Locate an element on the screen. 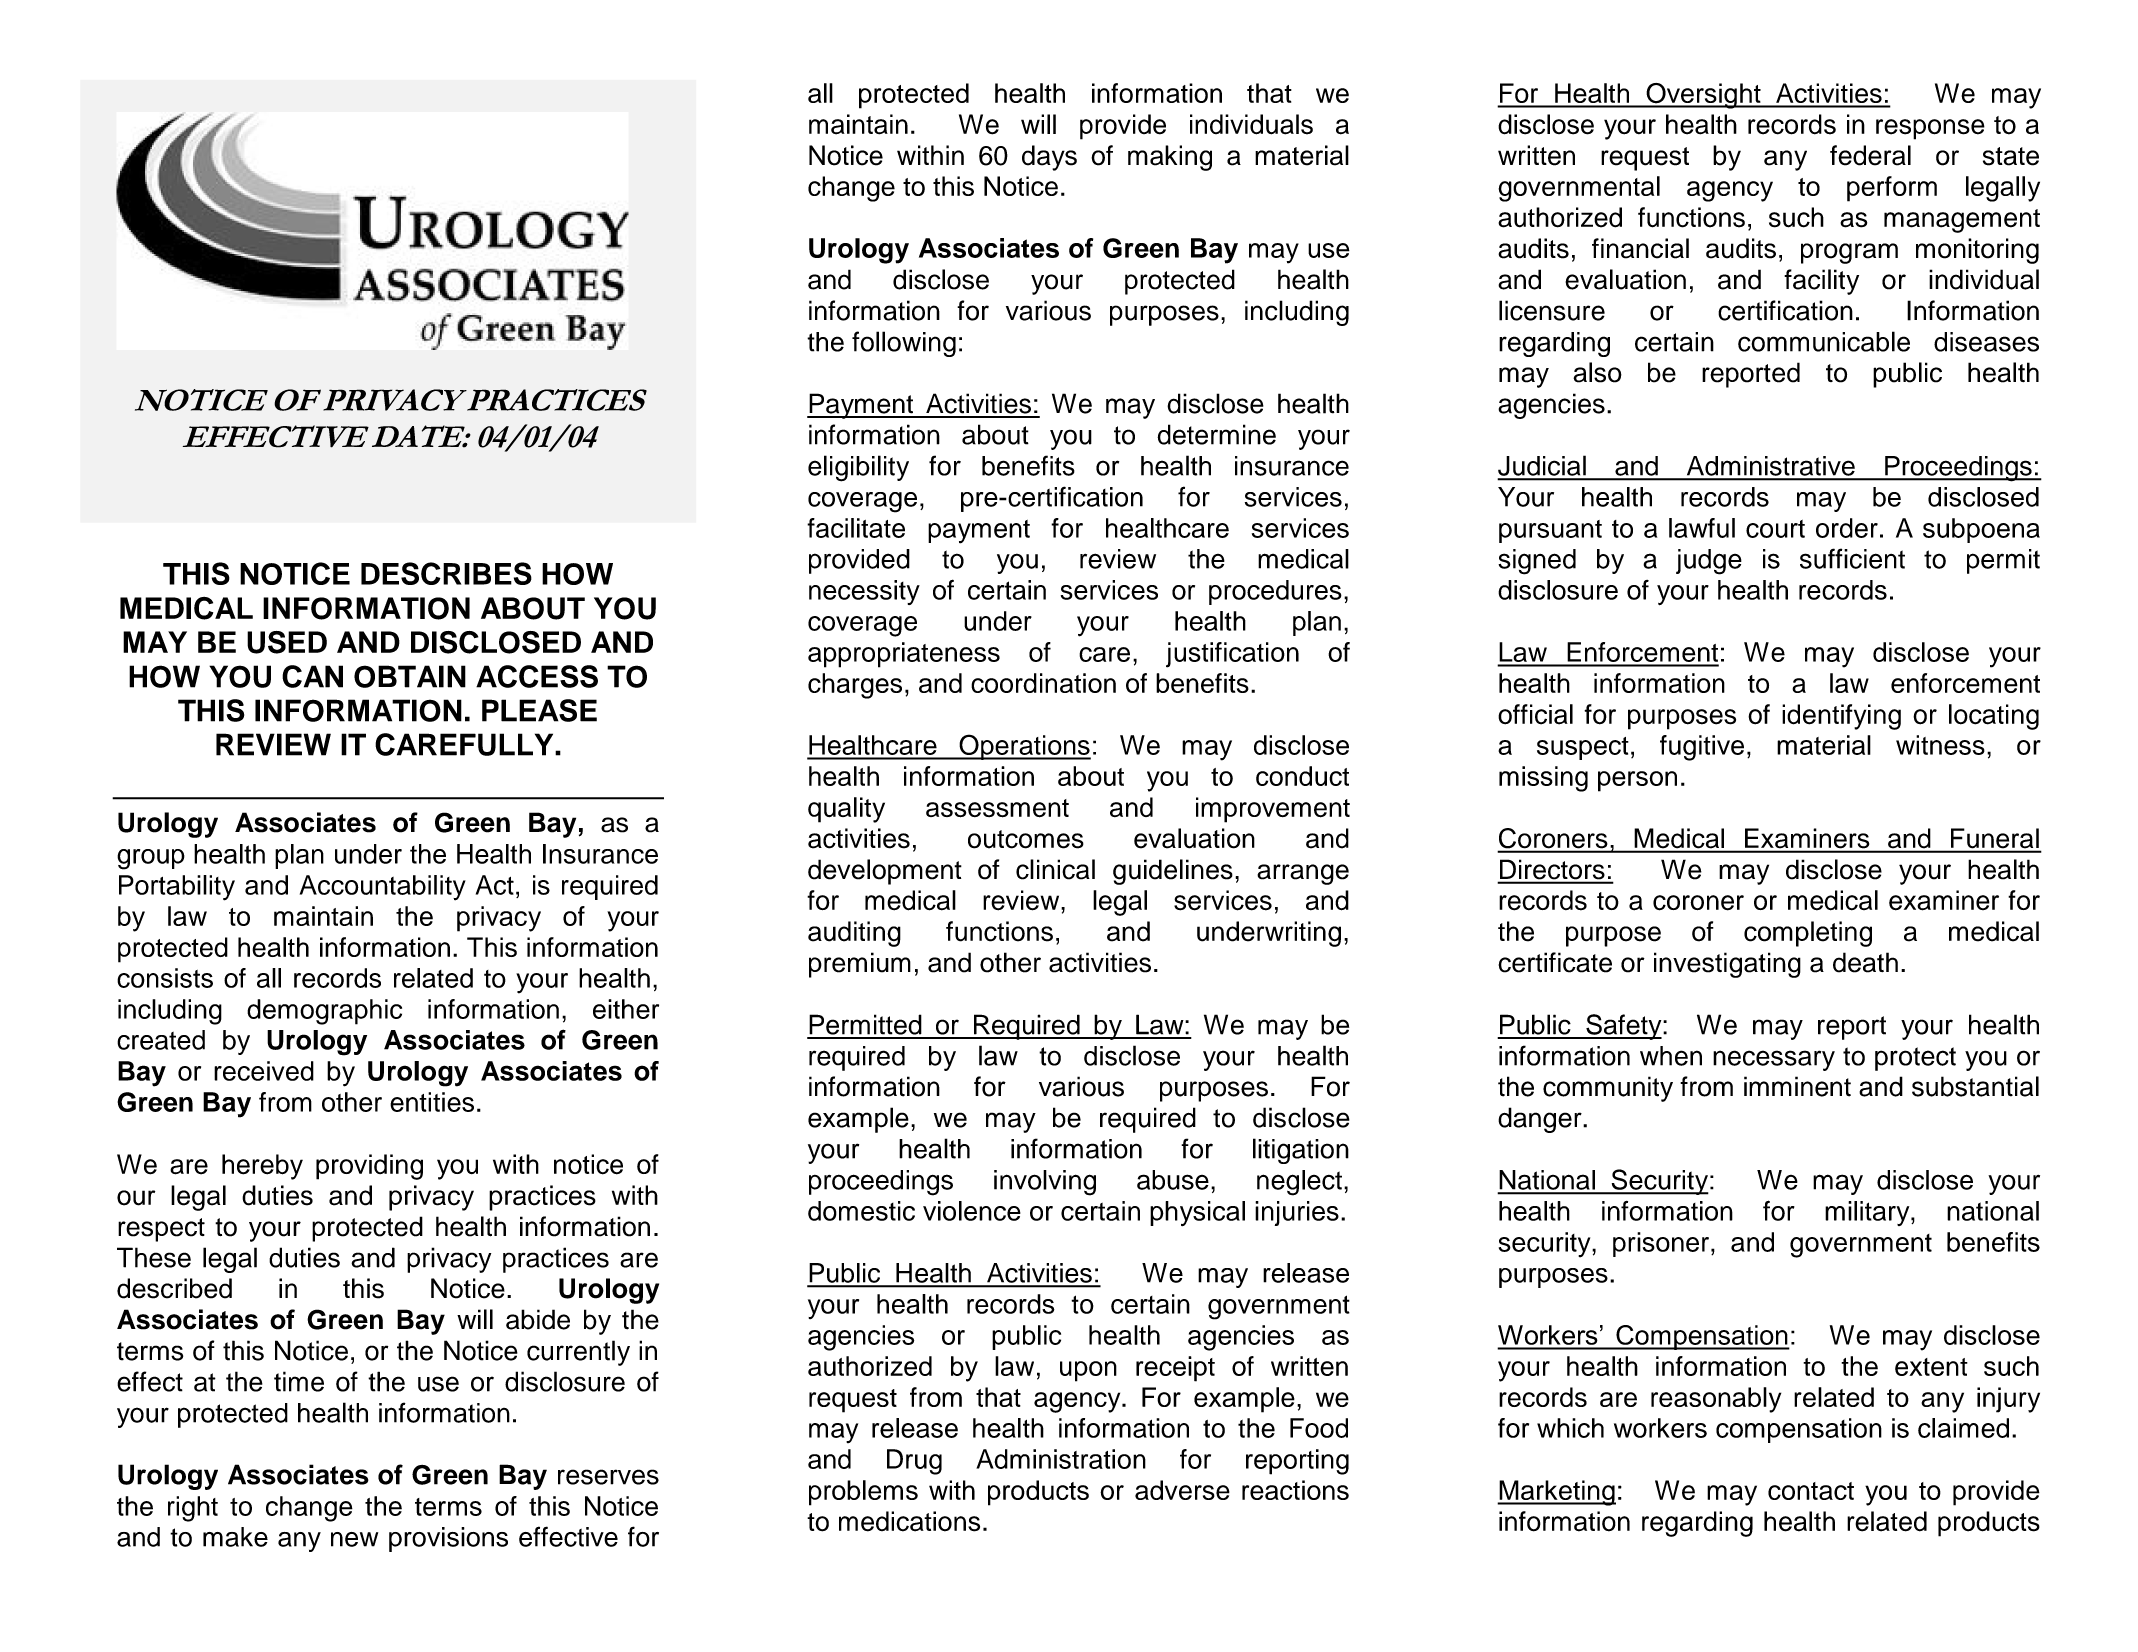 The image size is (2138, 1652). Accountability is located at coordinates (383, 888).
